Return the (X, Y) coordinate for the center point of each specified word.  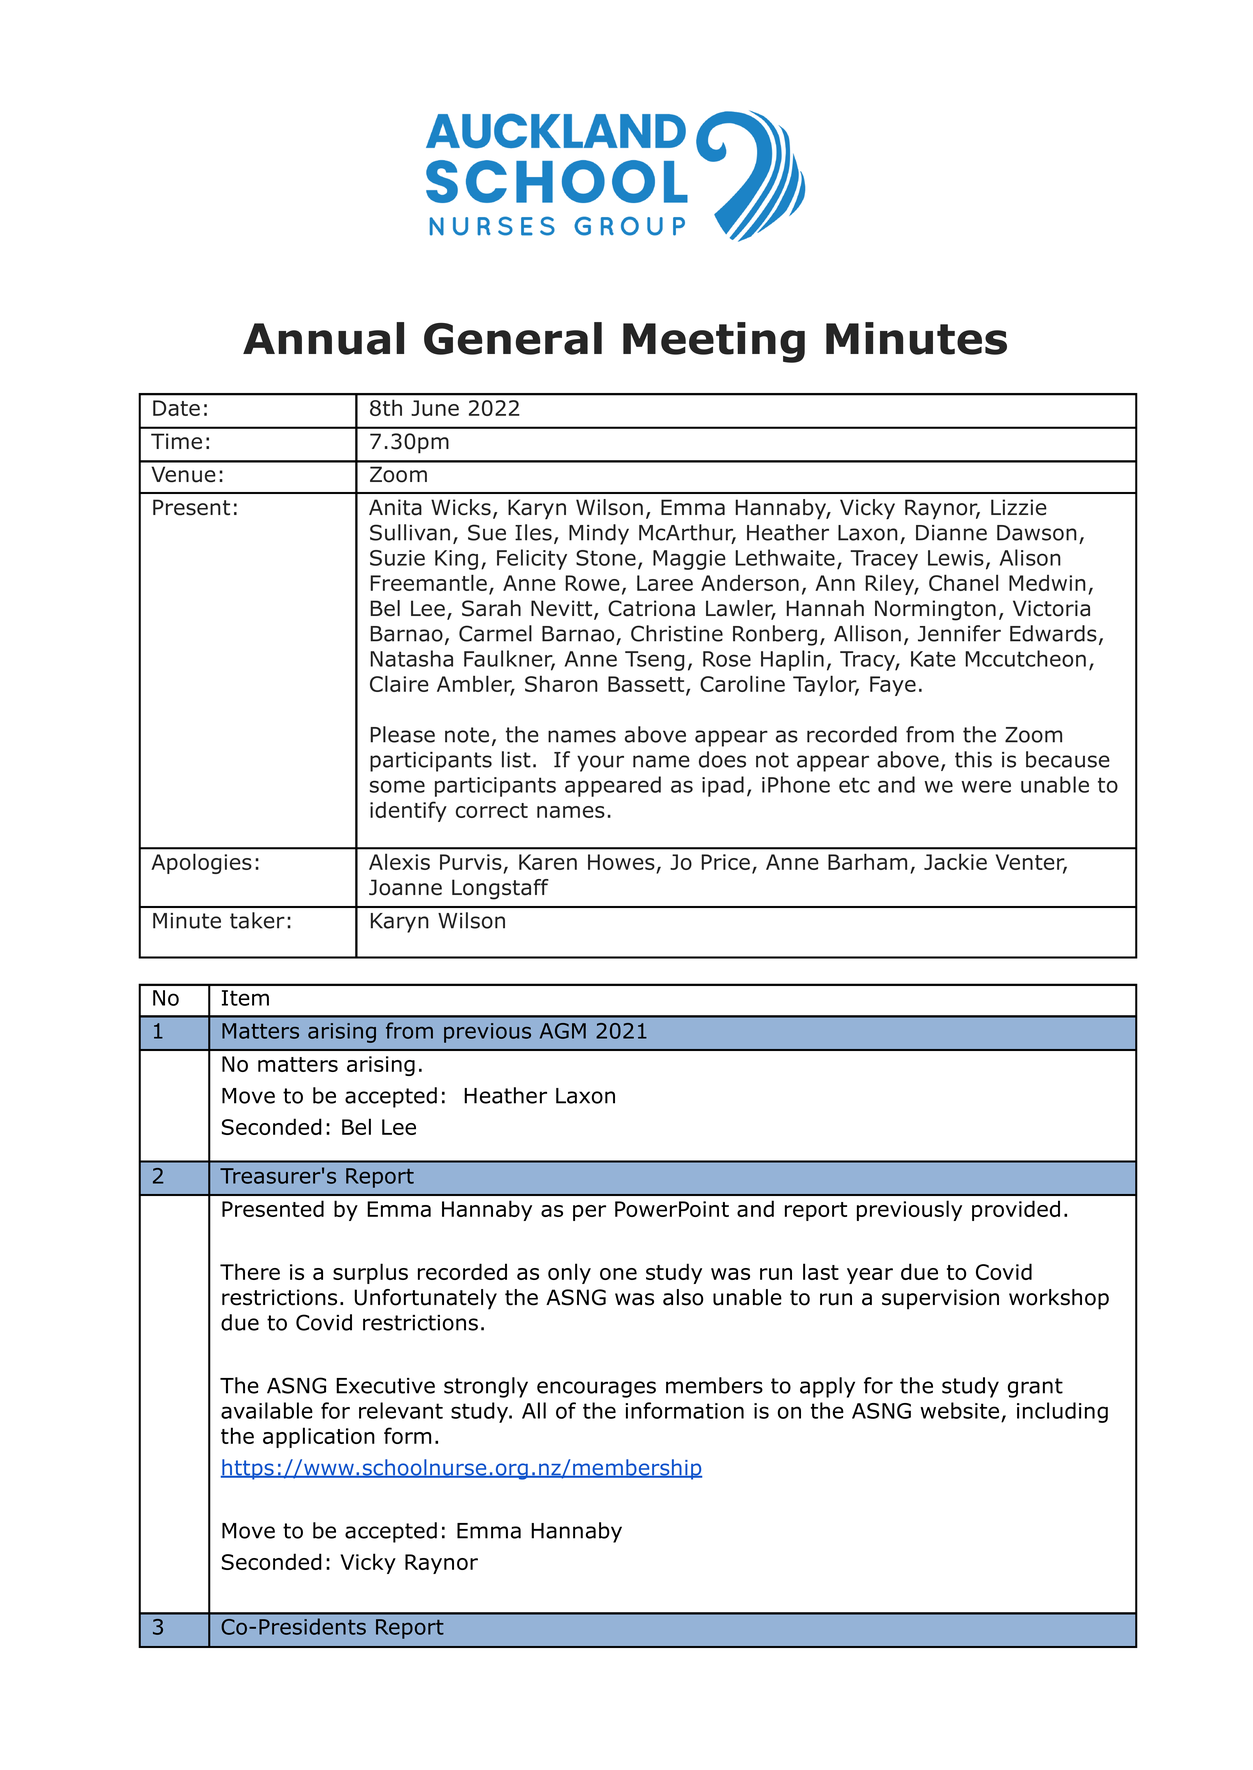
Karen (548, 862)
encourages (596, 1389)
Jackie (955, 861)
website (959, 1410)
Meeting (714, 342)
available (267, 1410)
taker (257, 920)
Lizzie (1019, 507)
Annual (323, 338)
